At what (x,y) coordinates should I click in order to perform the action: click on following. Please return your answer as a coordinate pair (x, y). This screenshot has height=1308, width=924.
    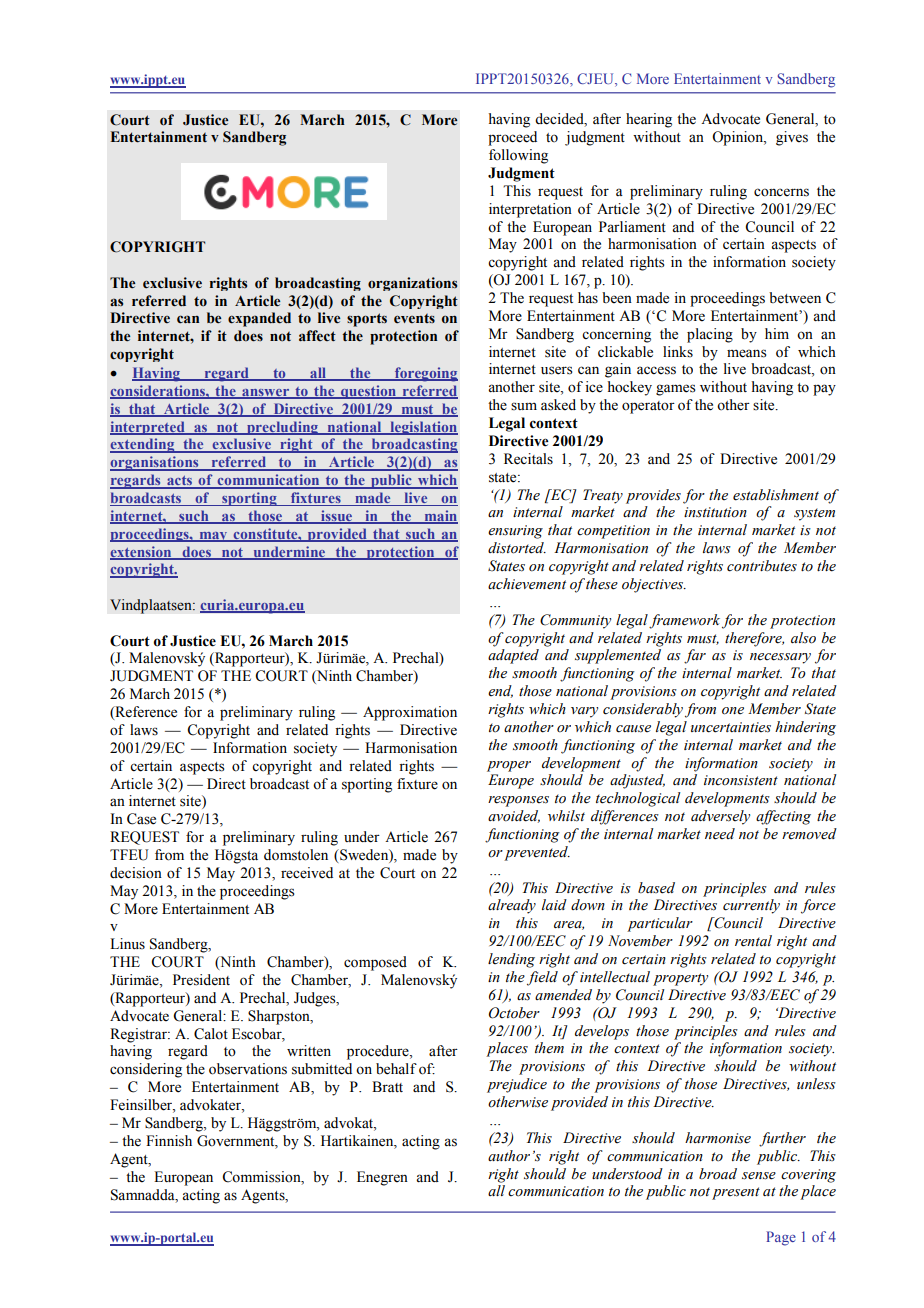
    Looking at the image, I should click on (518, 156).
